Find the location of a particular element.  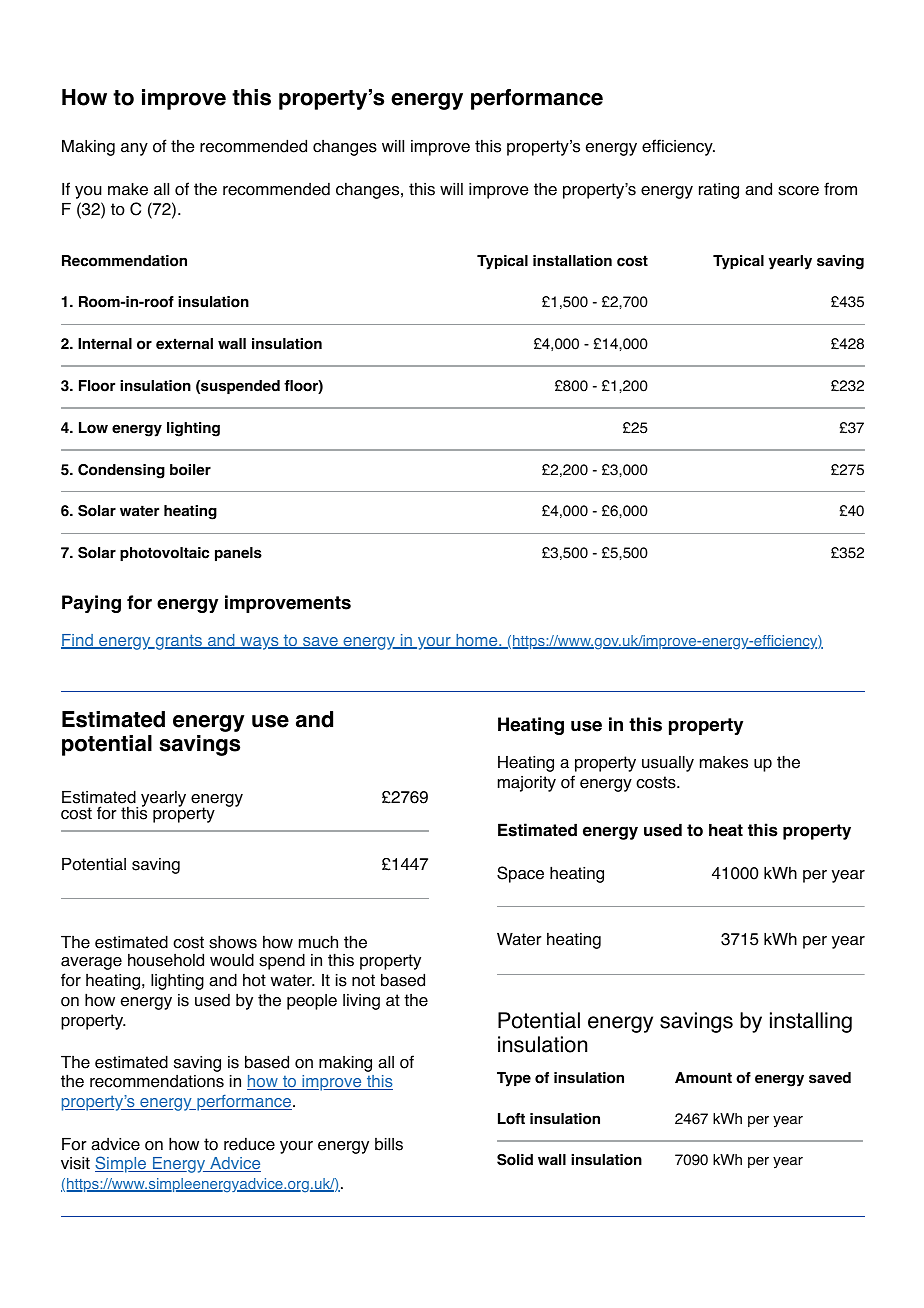

majority is located at coordinates (527, 784).
